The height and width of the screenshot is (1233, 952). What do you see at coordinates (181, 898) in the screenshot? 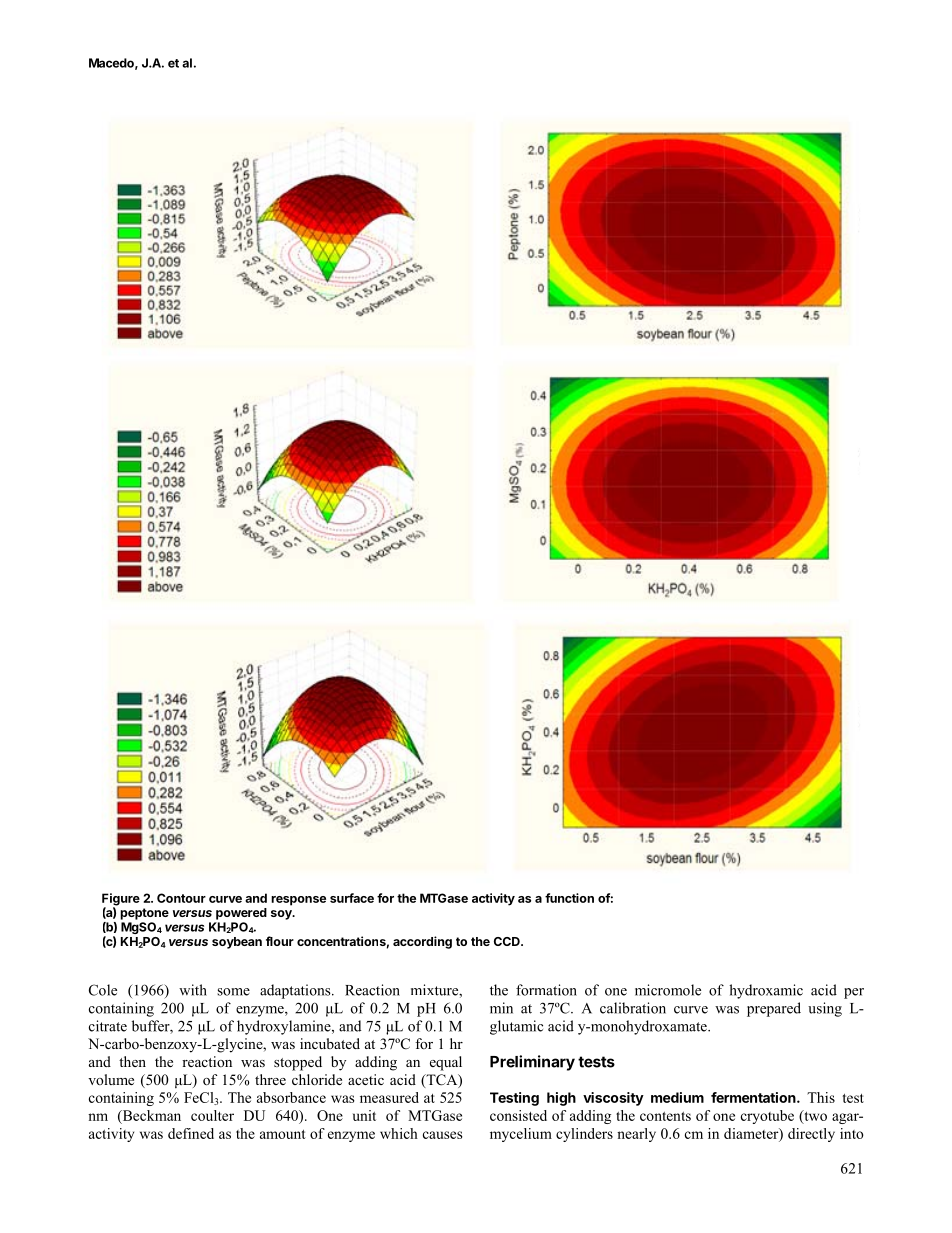
I see `Contour` at bounding box center [181, 898].
